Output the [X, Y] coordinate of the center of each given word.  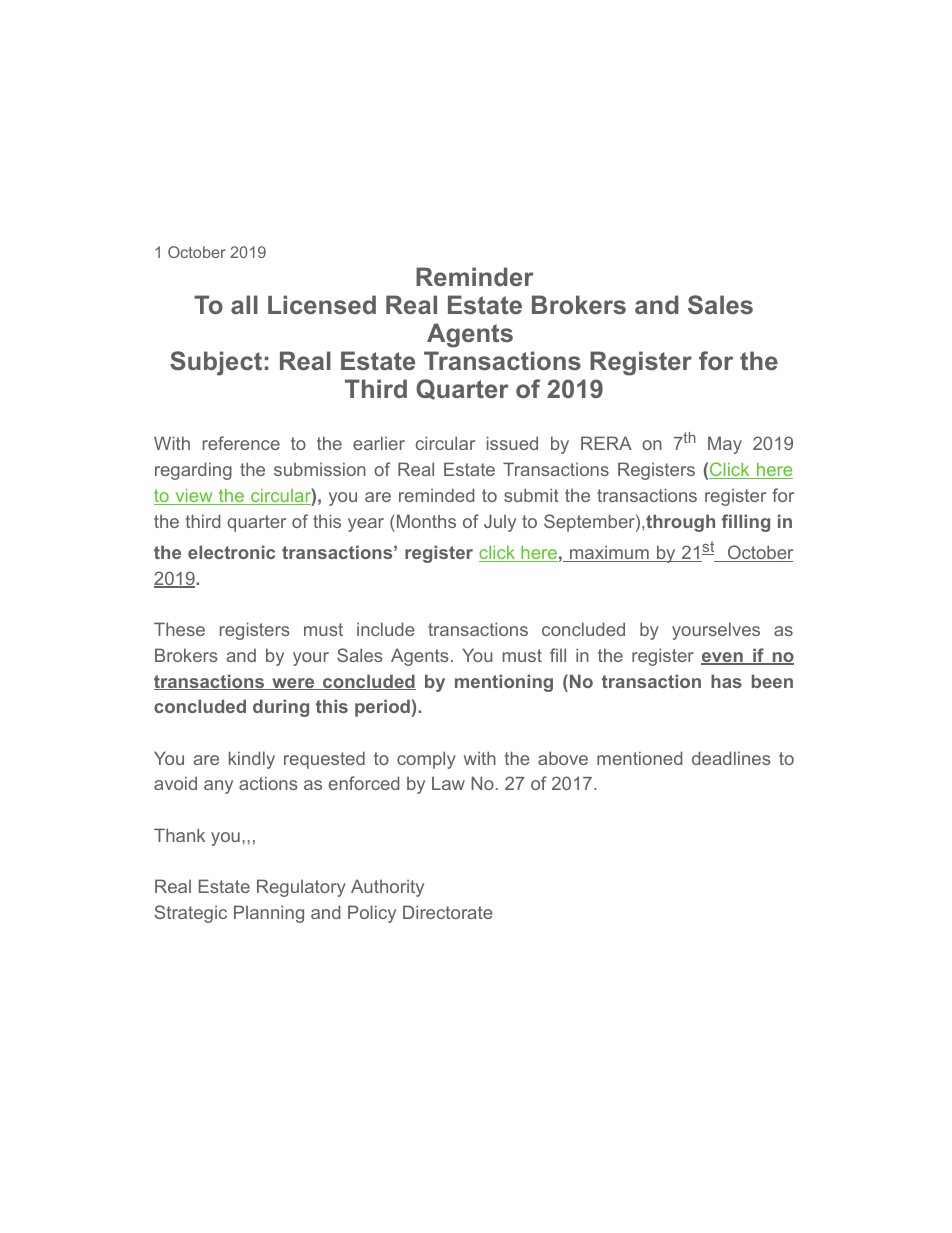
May [725, 445]
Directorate [448, 912]
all [244, 304]
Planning [269, 914]
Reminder [475, 276]
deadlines [731, 758]
